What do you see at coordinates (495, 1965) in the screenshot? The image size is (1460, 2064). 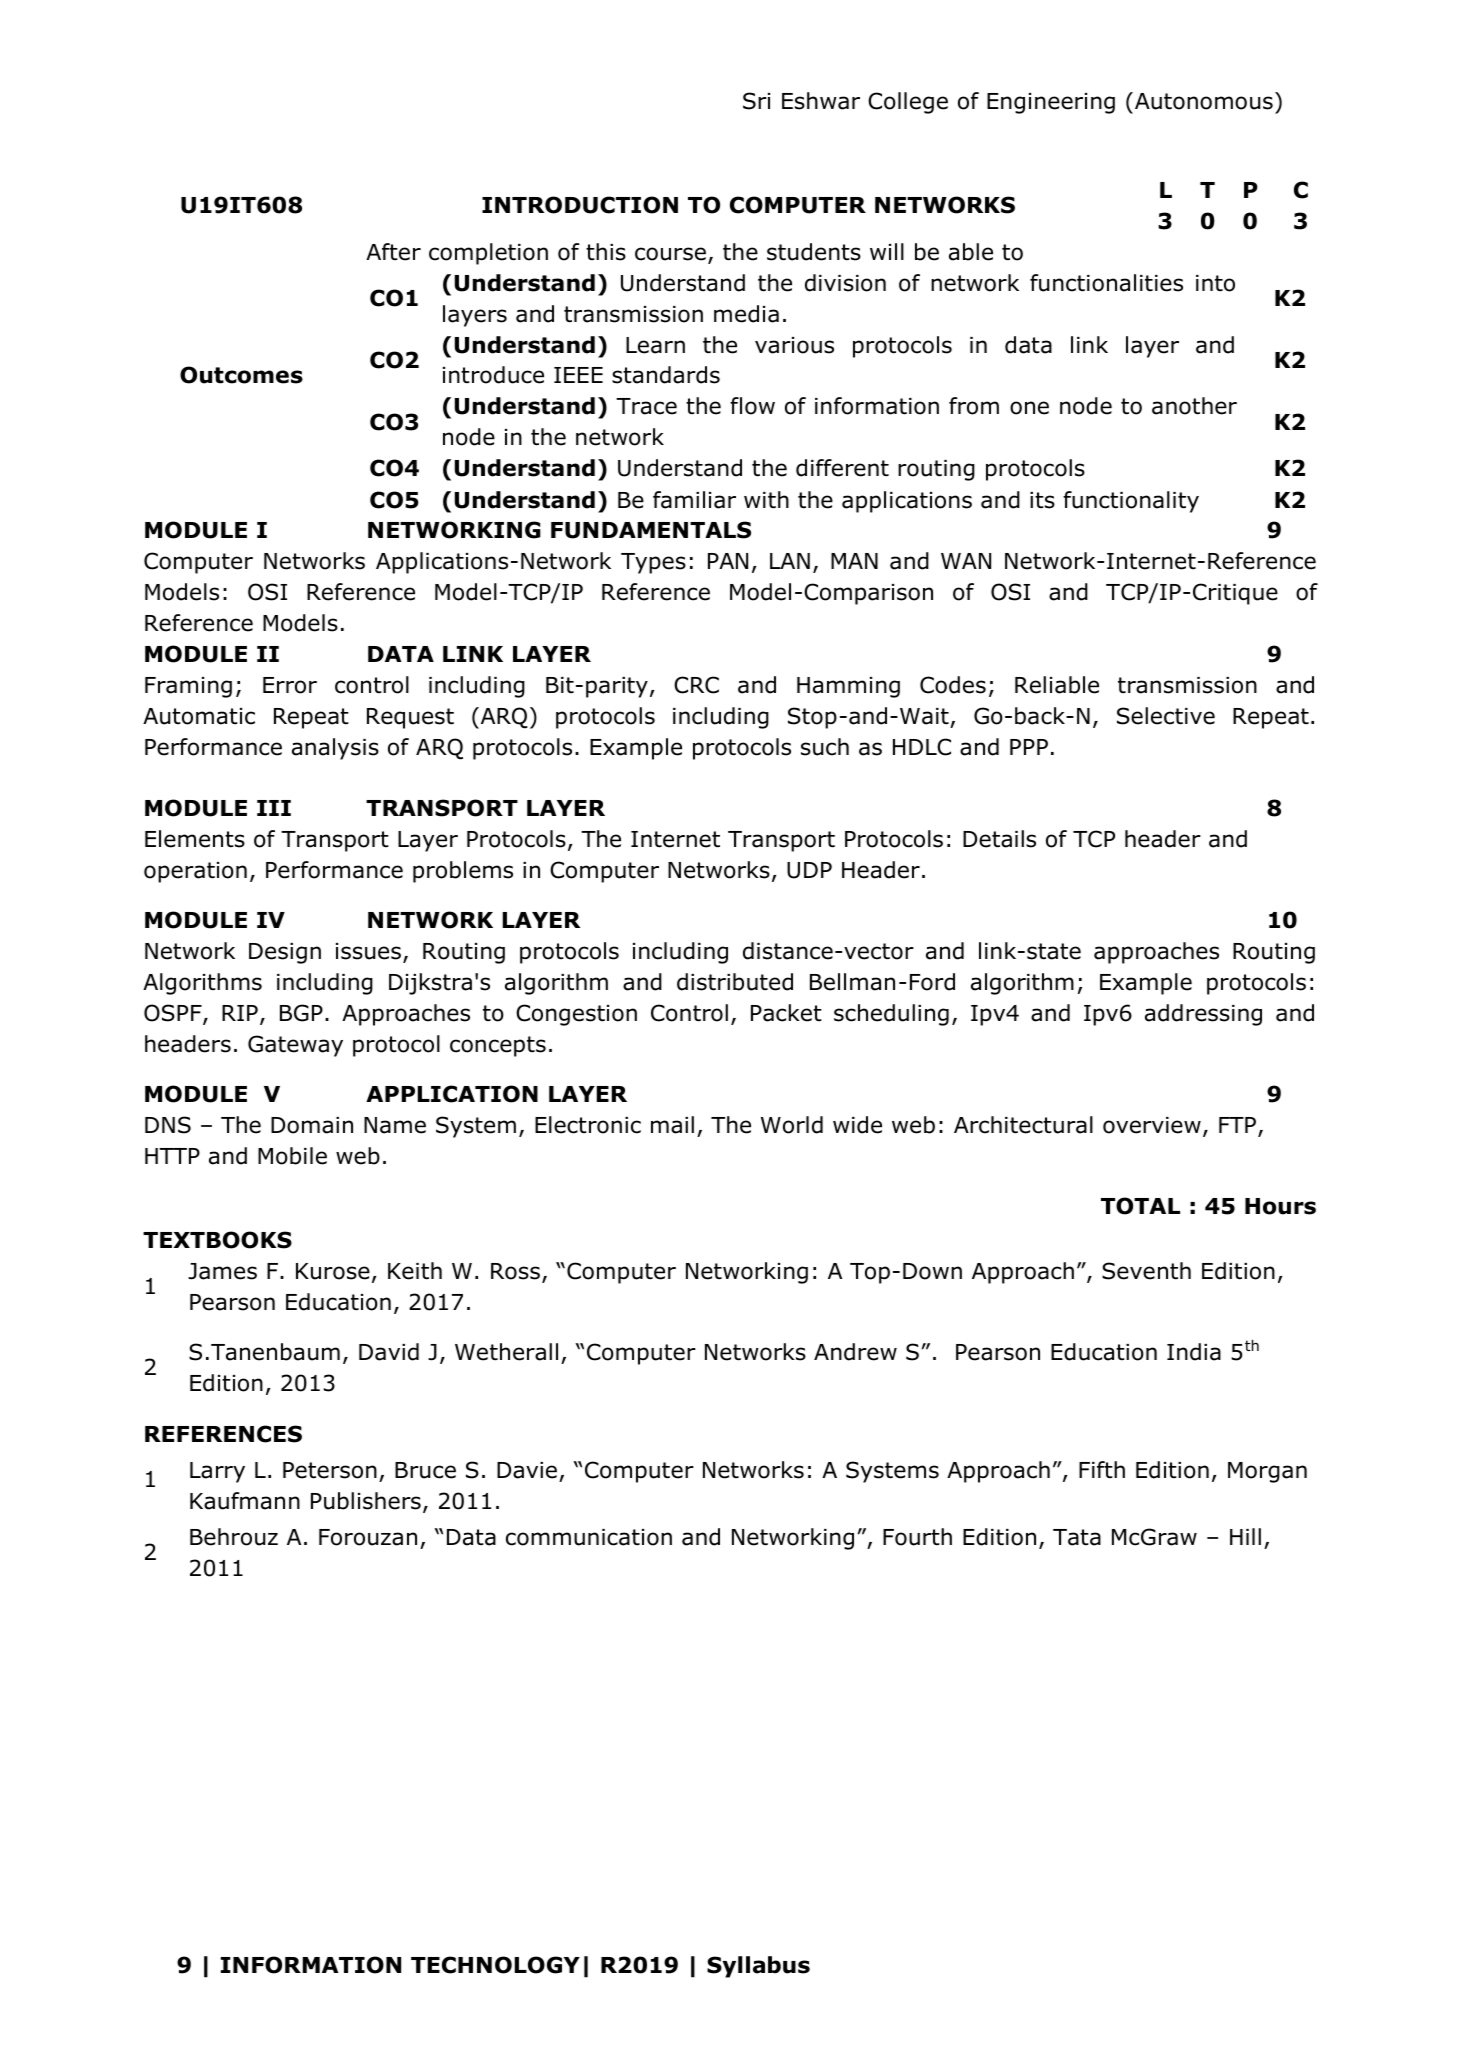 I see `TECHNOLOGY` at bounding box center [495, 1965].
